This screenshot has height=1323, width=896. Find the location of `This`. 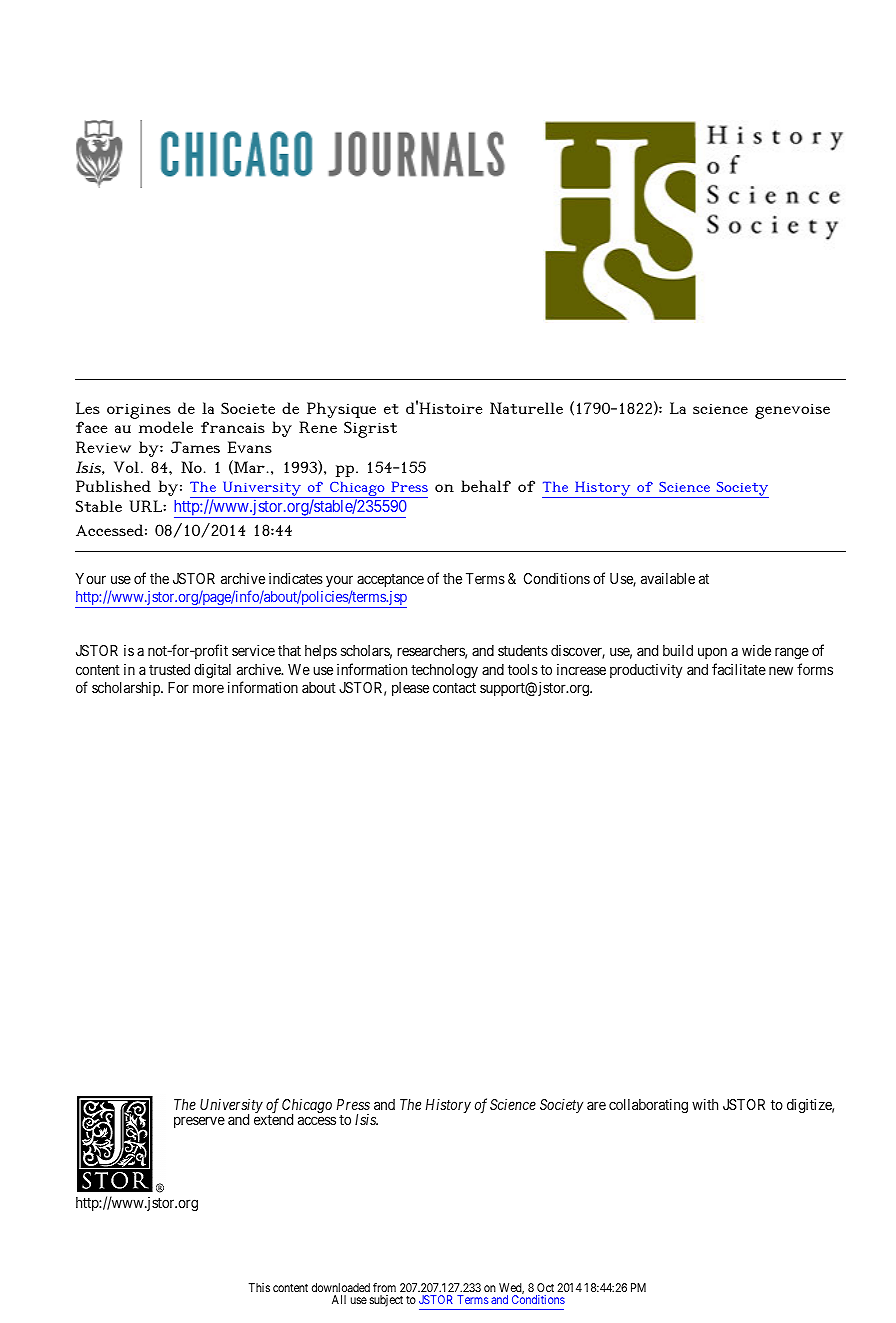

This is located at coordinates (259, 1287).
